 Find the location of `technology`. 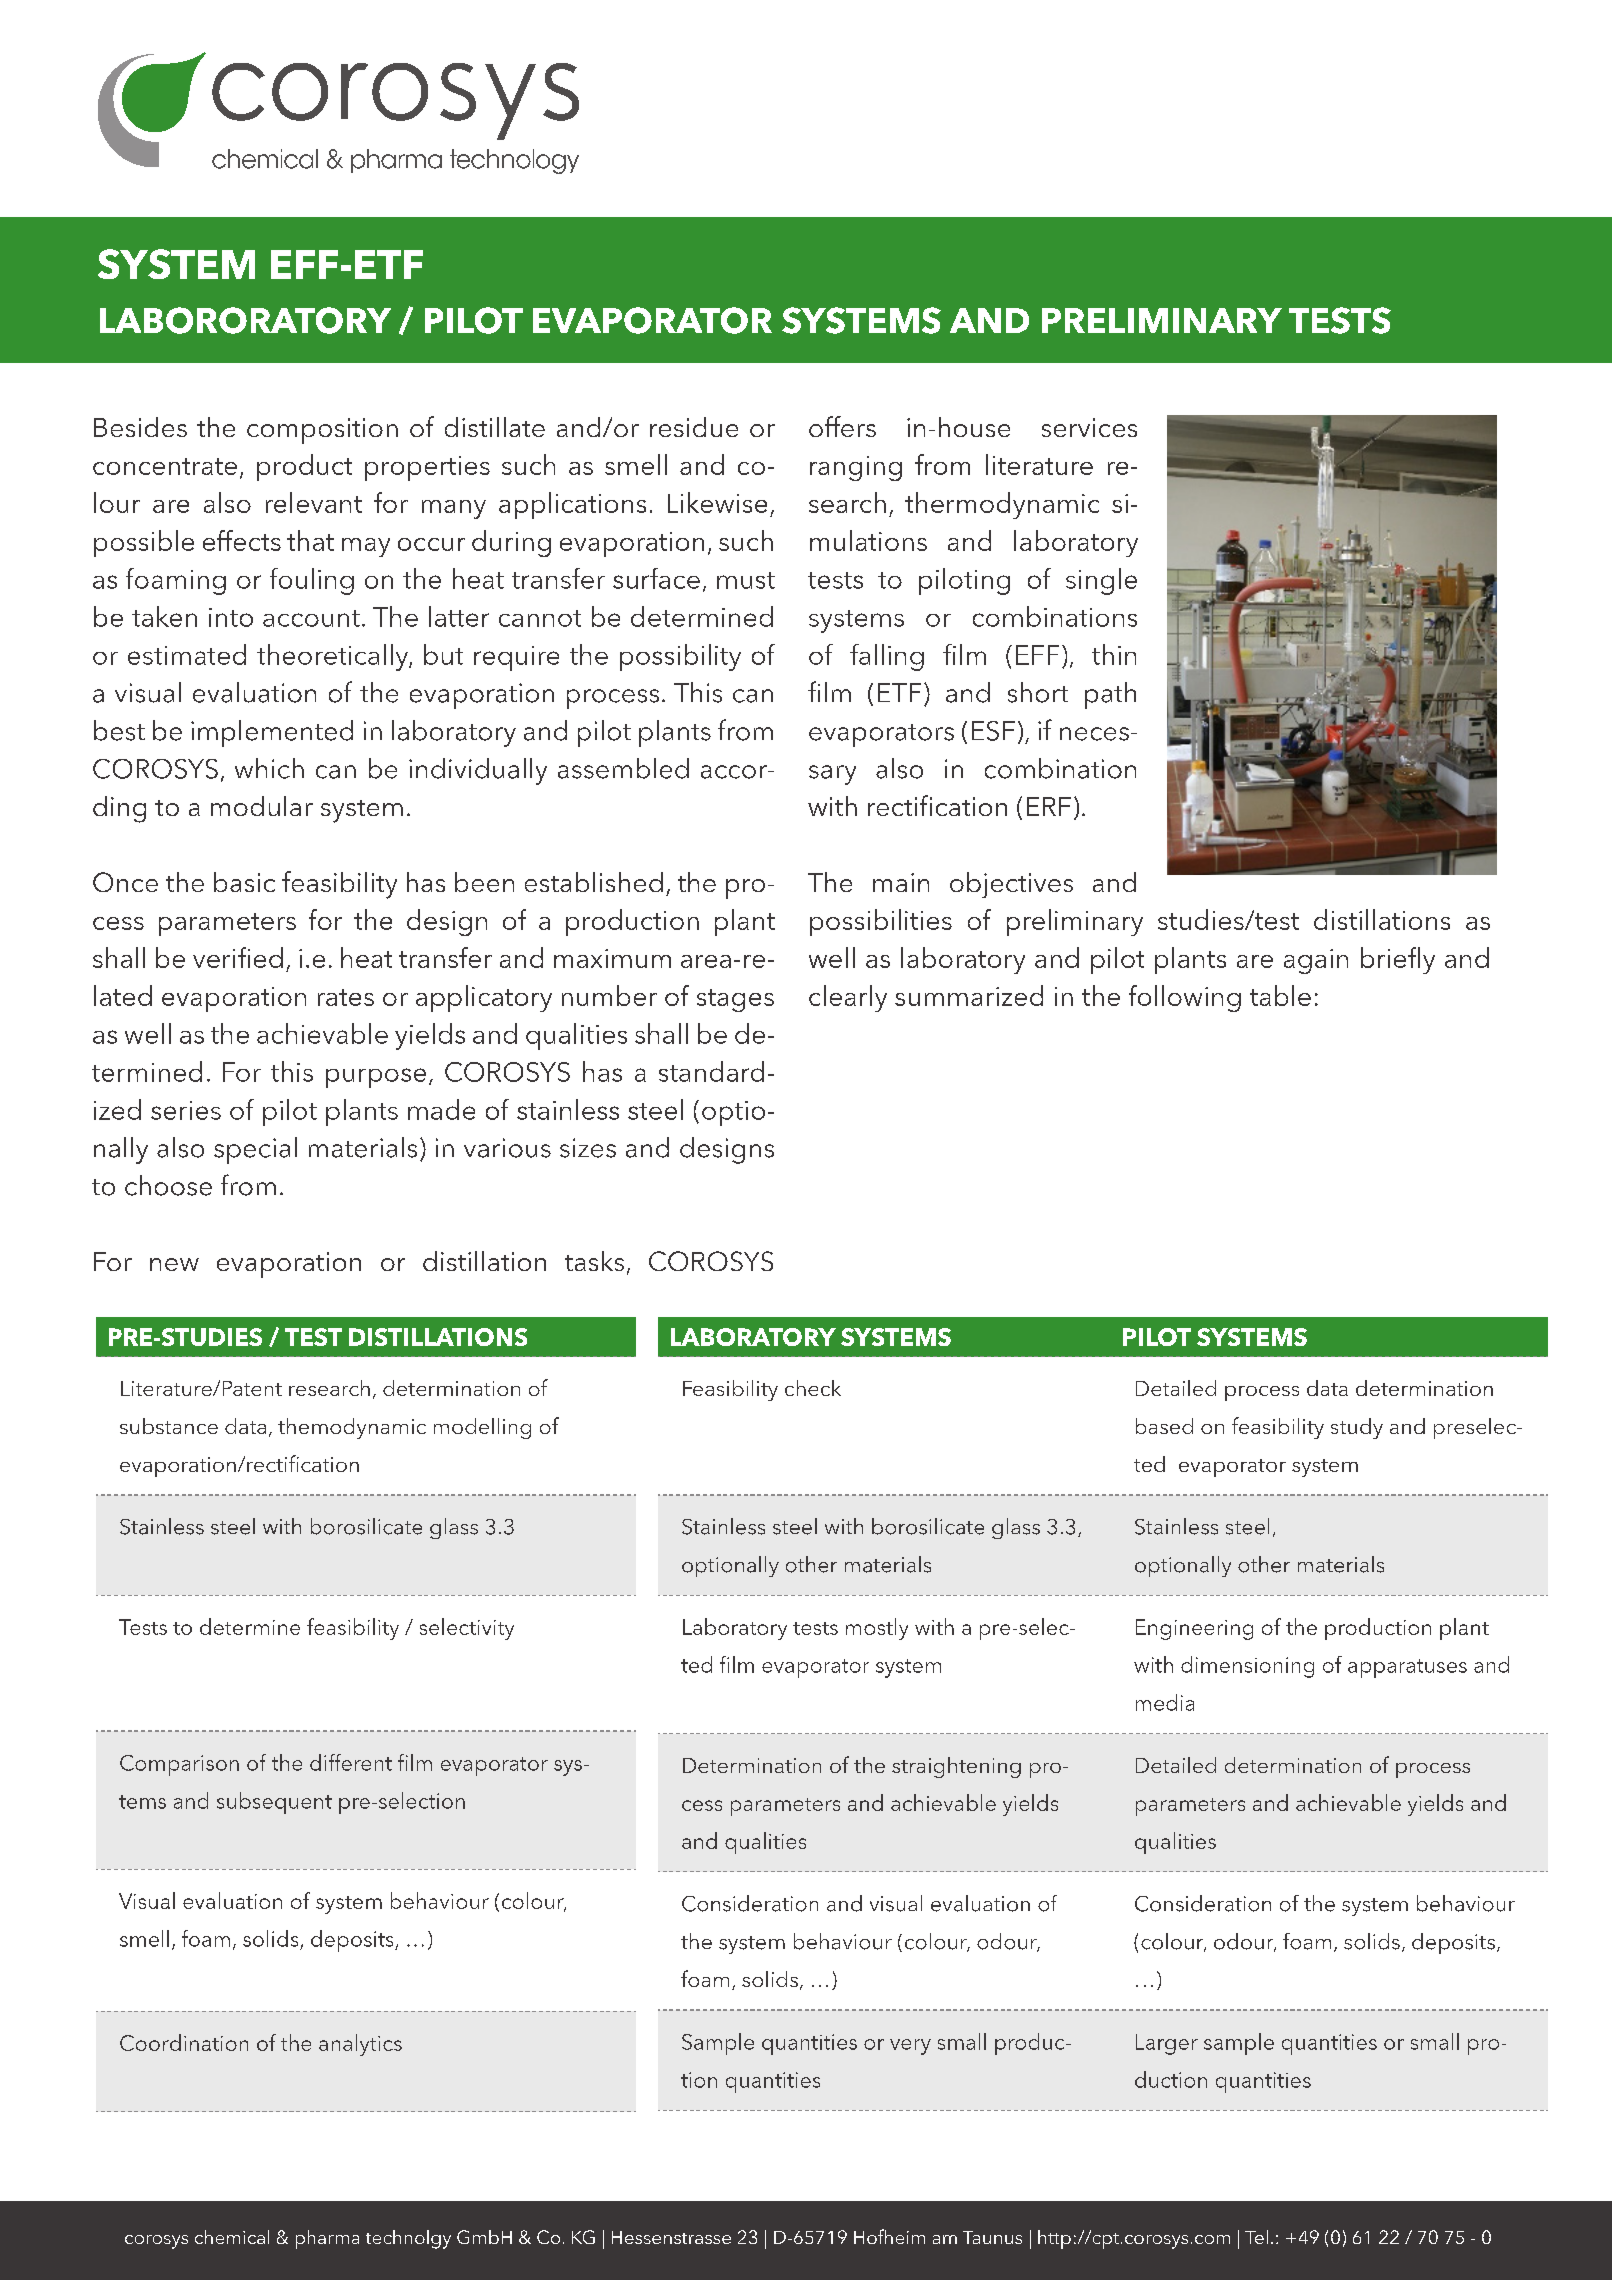

technology is located at coordinates (514, 161).
